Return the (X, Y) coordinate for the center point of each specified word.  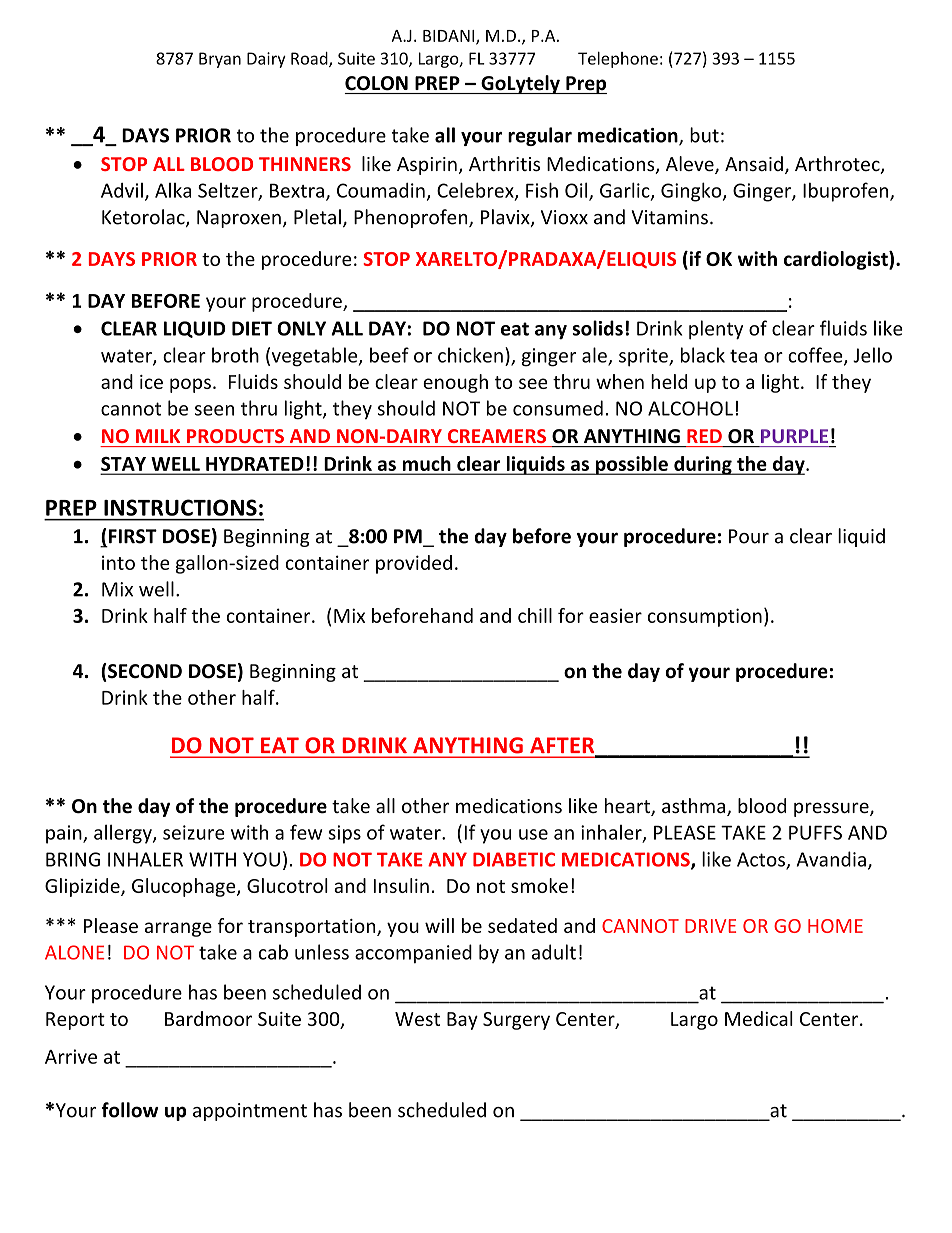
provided (414, 564)
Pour (749, 536)
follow (130, 1110)
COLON (376, 83)
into (118, 562)
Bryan (220, 60)
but (704, 135)
